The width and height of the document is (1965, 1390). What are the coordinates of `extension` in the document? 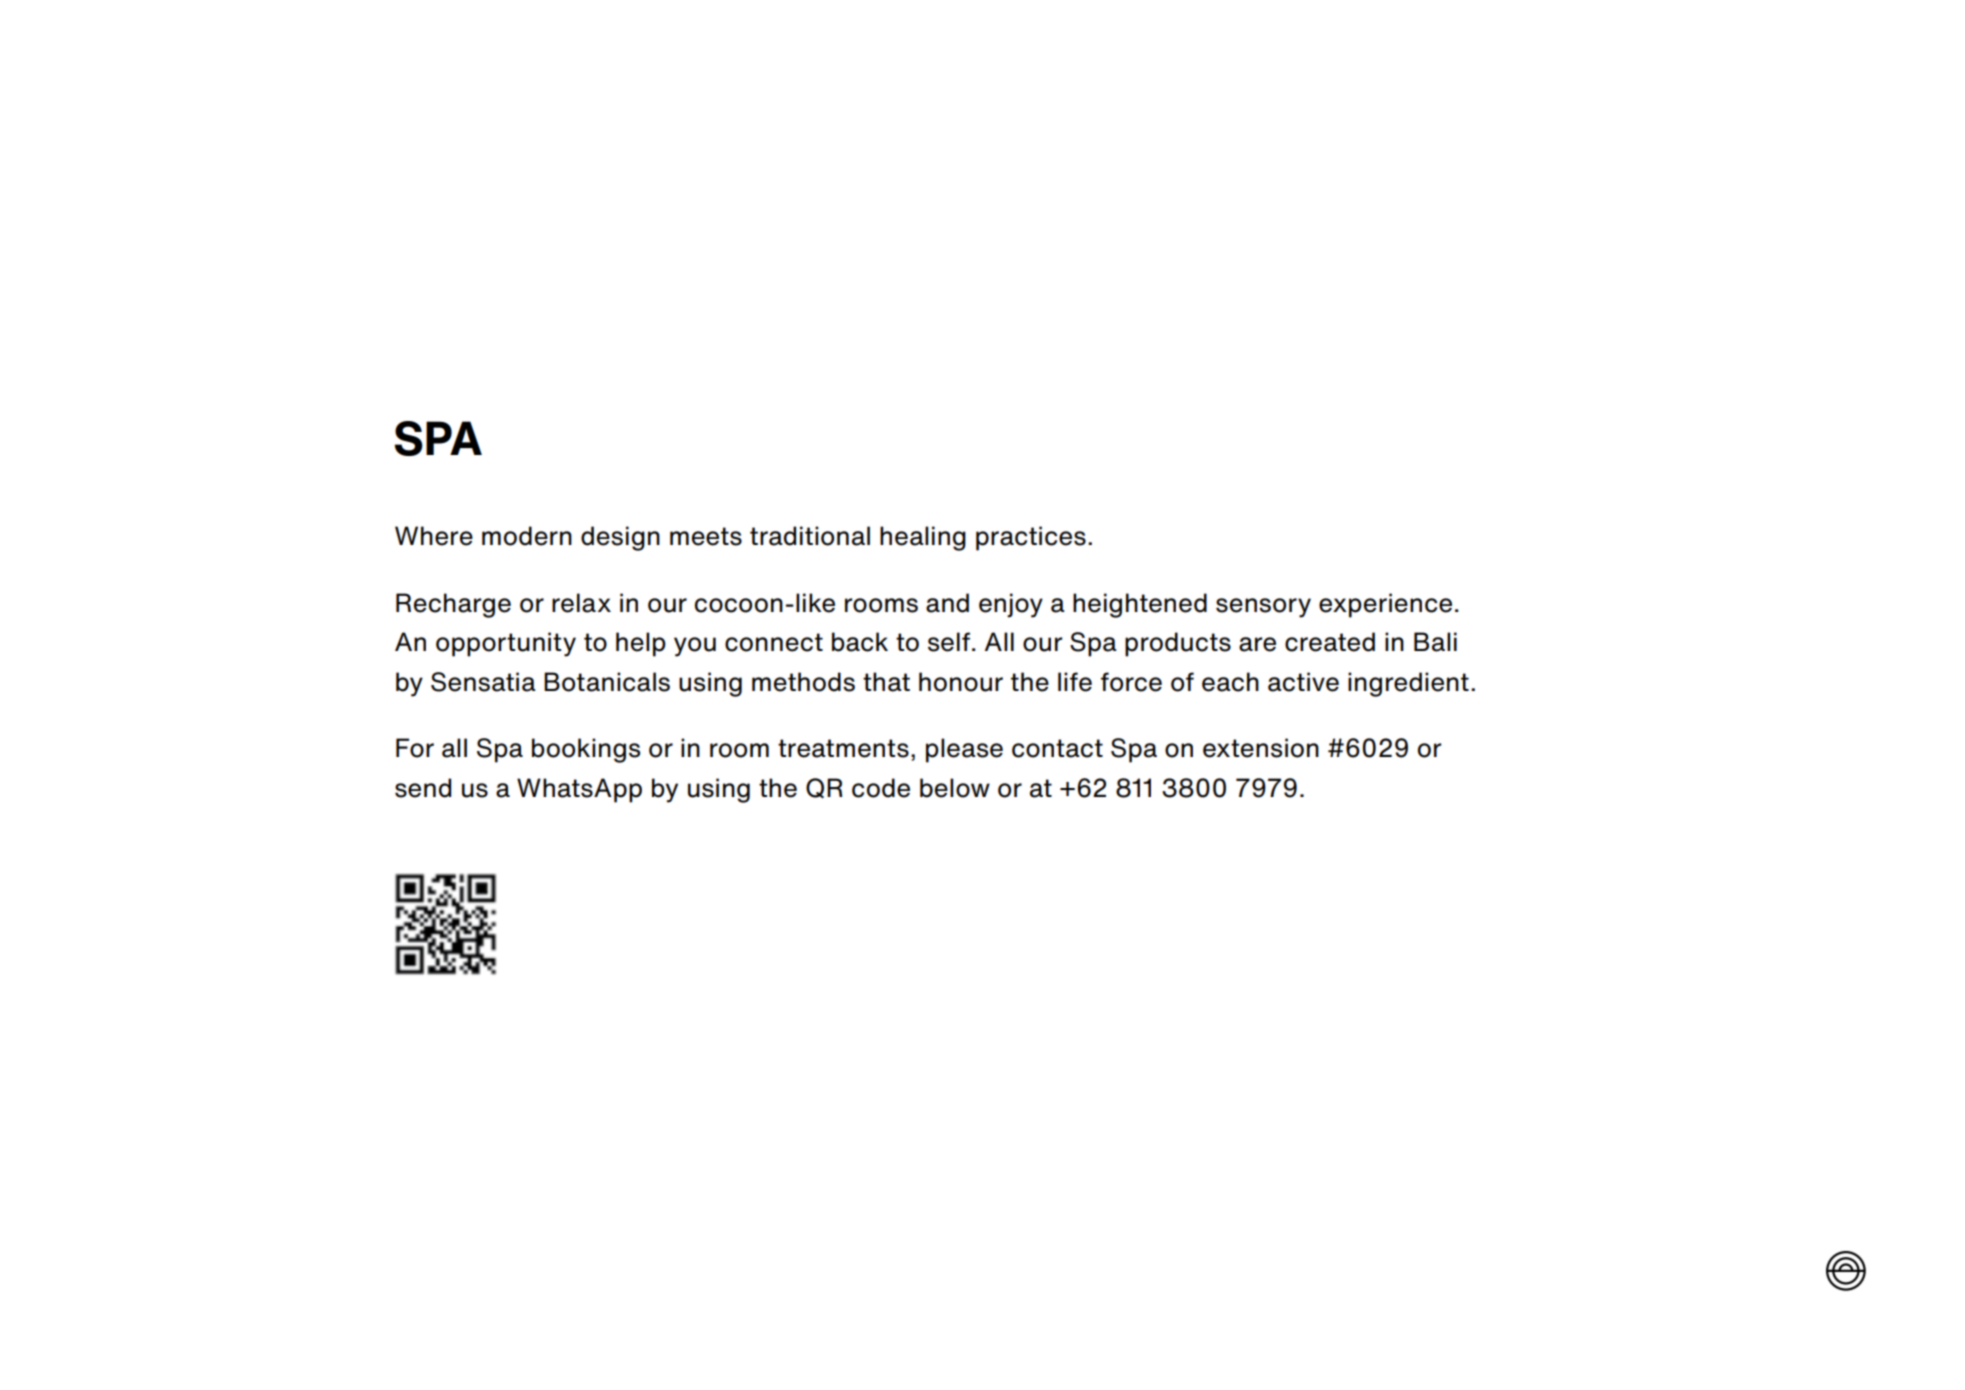 It's located at (1261, 748).
